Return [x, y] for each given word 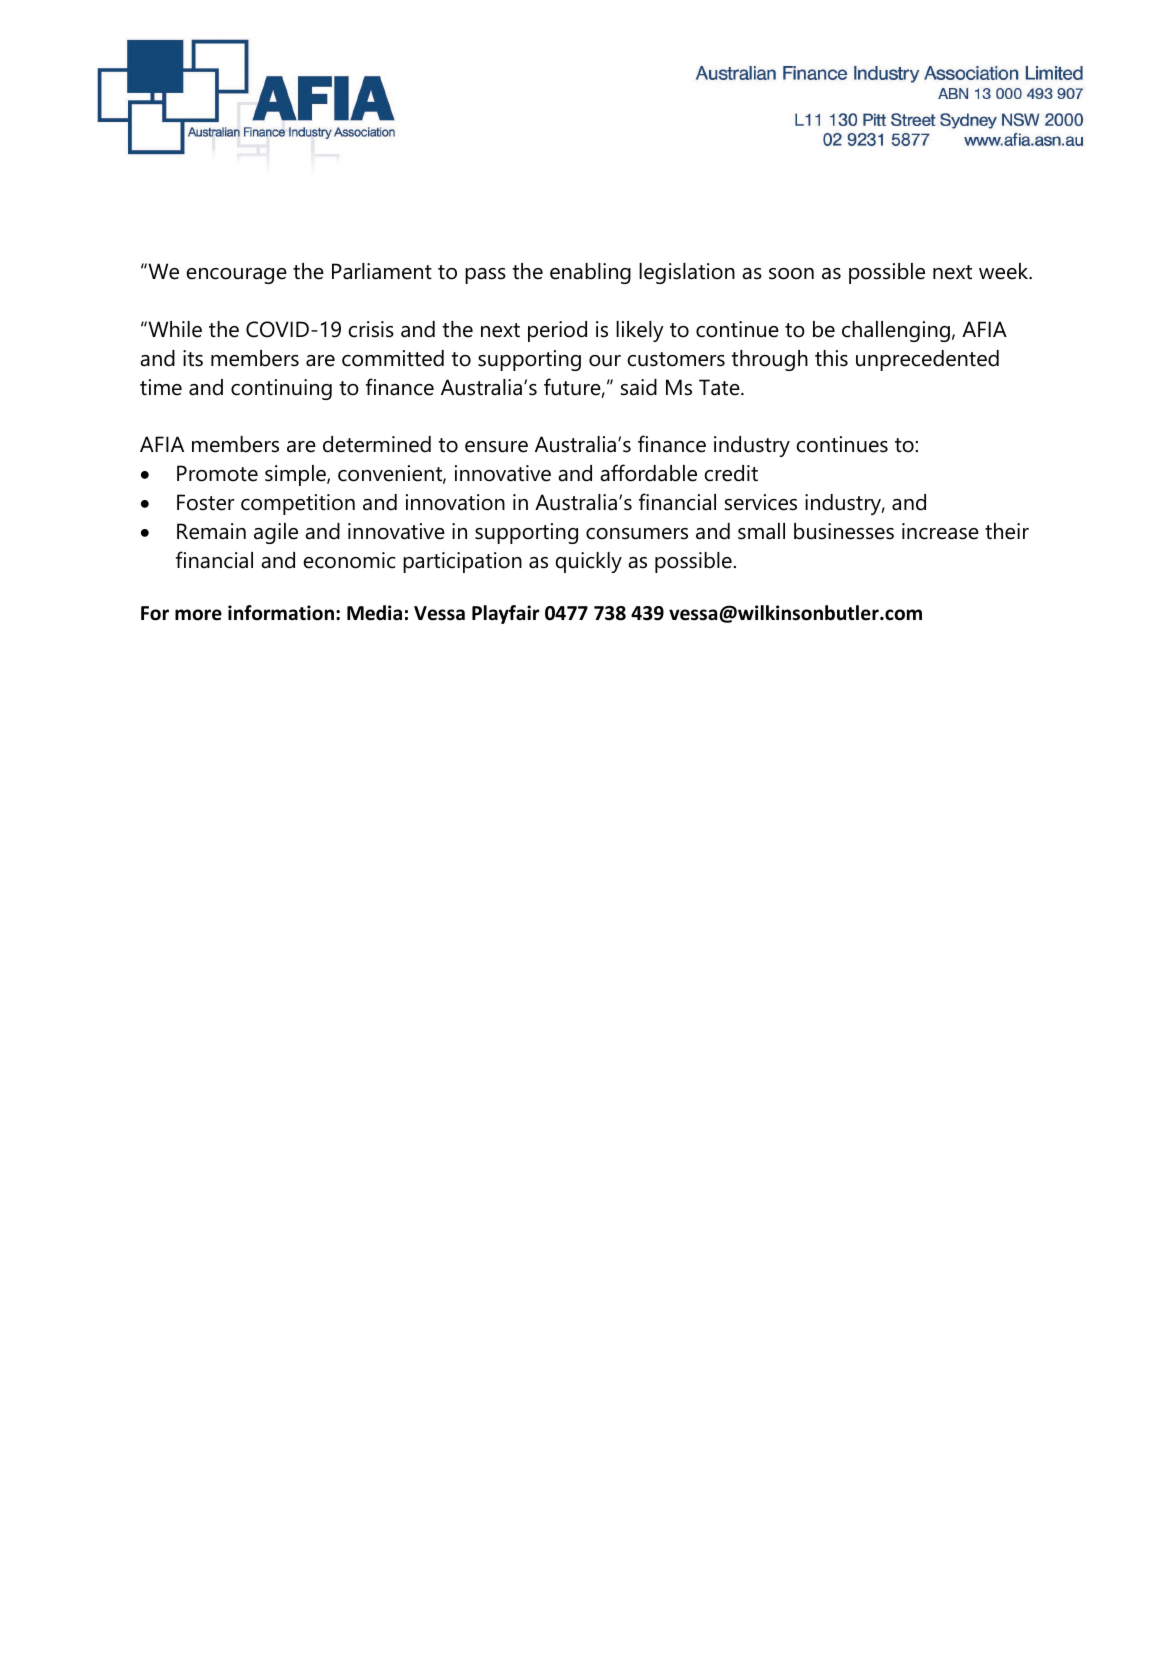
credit [731, 473]
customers [676, 359]
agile [276, 533]
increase [940, 531]
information [281, 613]
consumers [637, 534]
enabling [590, 273]
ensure [496, 447]
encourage [236, 276]
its [193, 358]
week [1005, 271]
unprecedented [927, 360]
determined [377, 444]
